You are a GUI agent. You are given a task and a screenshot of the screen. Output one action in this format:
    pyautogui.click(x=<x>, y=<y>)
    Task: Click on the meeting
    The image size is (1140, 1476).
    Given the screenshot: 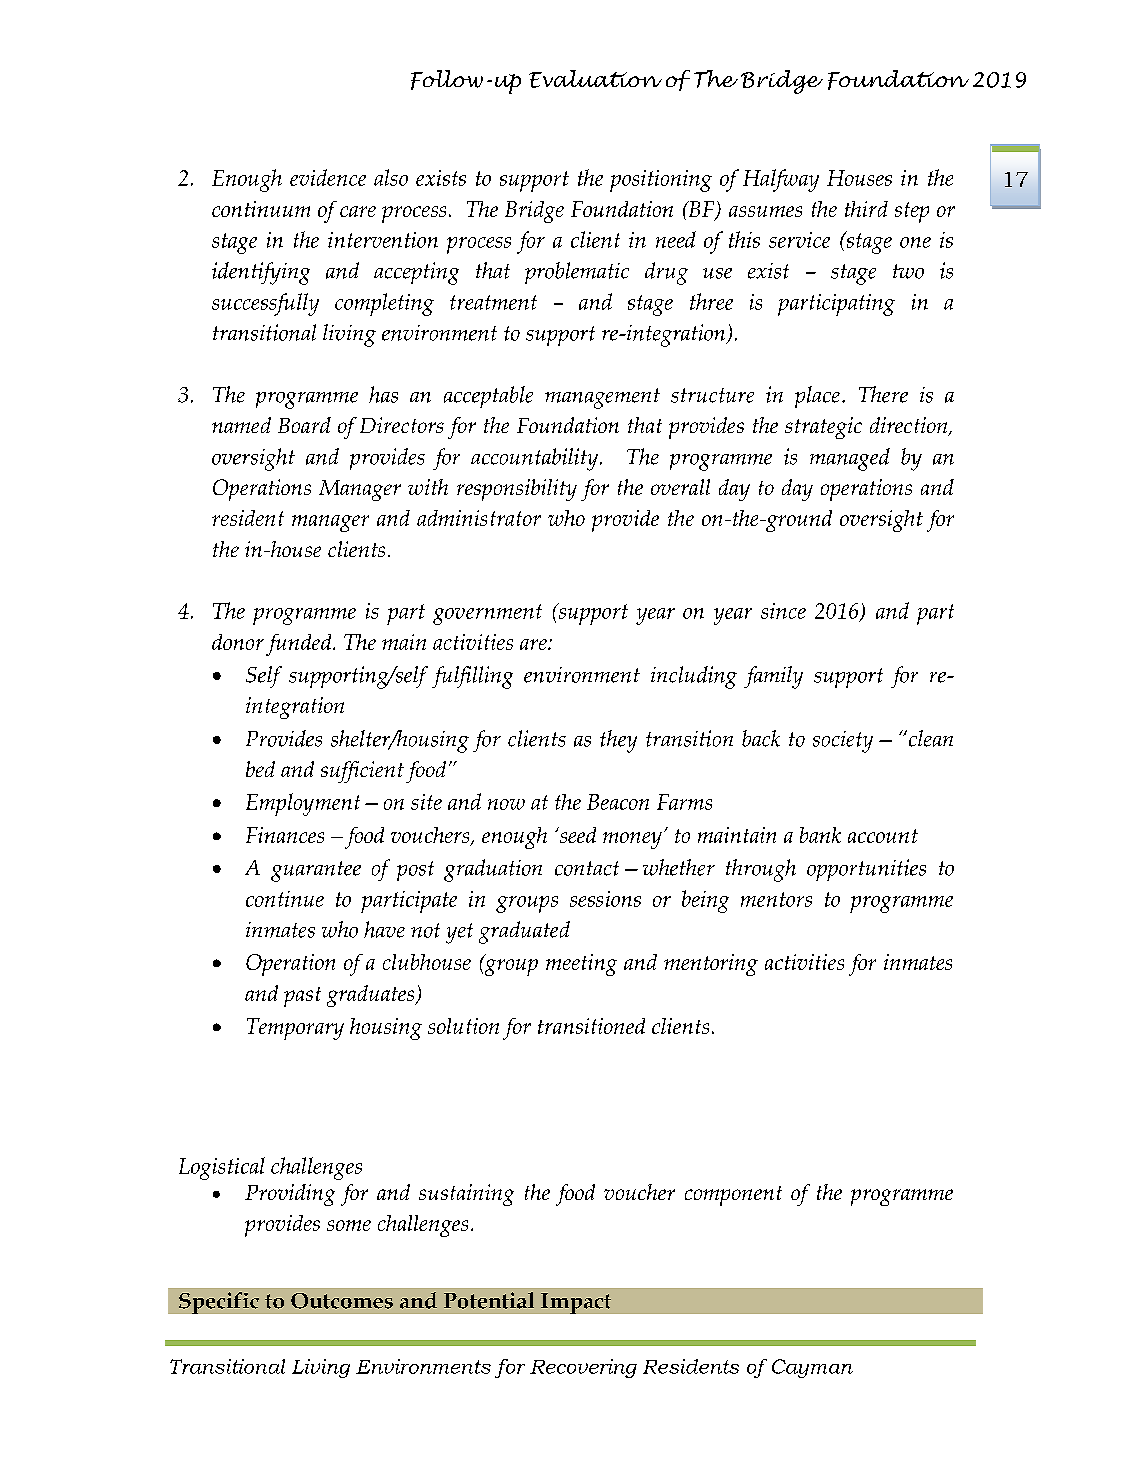 What is the action you would take?
    pyautogui.click(x=581, y=965)
